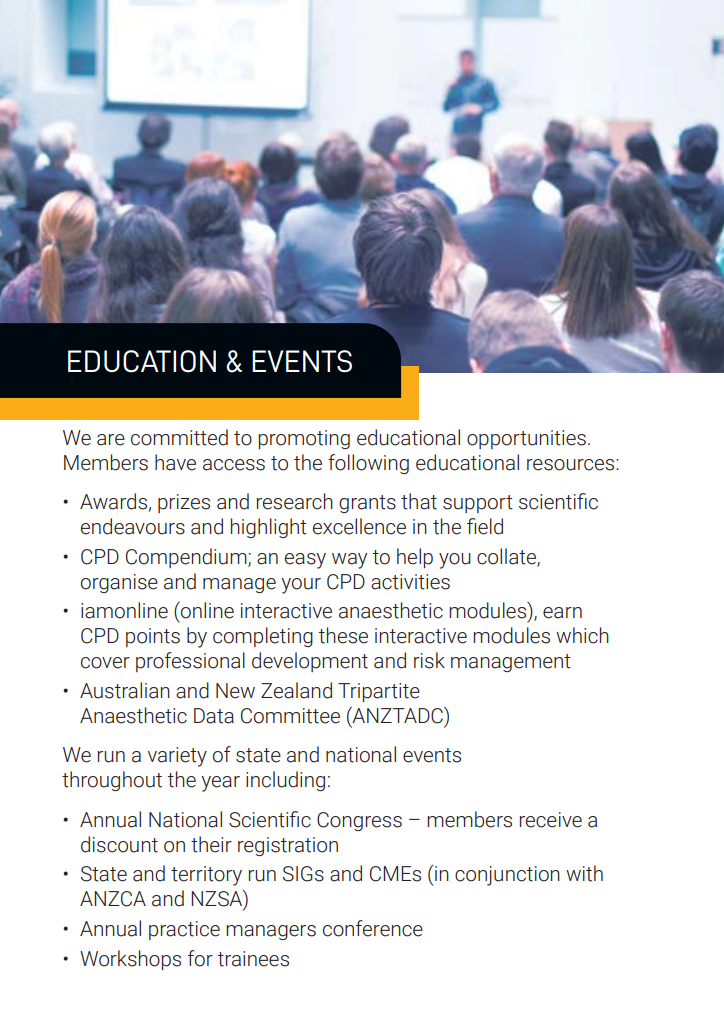 This screenshot has width=724, height=1028. What do you see at coordinates (175, 462) in the screenshot?
I see `have` at bounding box center [175, 462].
